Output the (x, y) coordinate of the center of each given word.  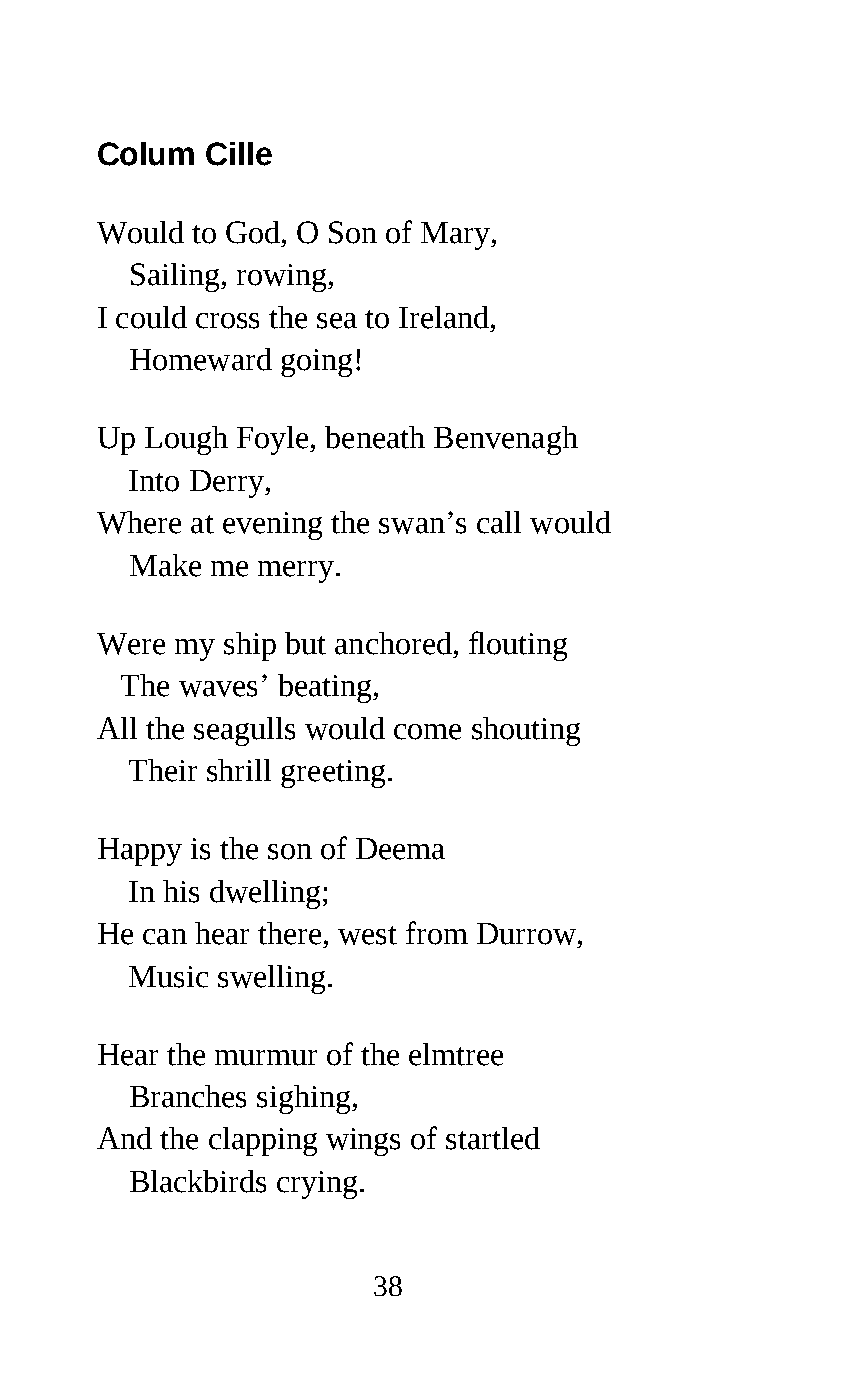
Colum (146, 154)
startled (493, 1138)
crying (317, 1185)
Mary (457, 236)
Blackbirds (198, 1181)
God (254, 232)
